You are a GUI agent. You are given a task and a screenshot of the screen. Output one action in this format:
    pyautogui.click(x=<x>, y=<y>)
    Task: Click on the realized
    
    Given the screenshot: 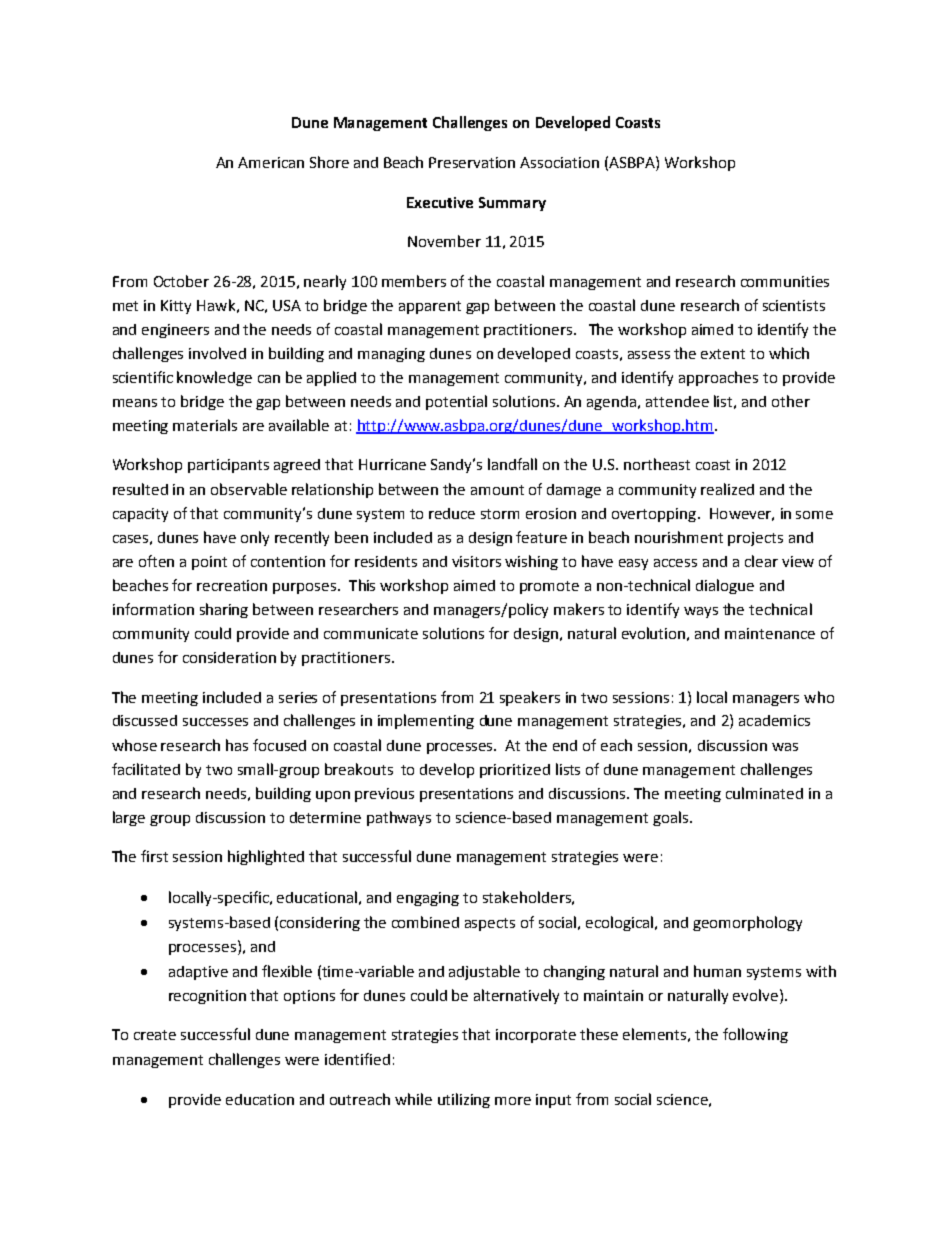 What is the action you would take?
    pyautogui.click(x=727, y=489)
